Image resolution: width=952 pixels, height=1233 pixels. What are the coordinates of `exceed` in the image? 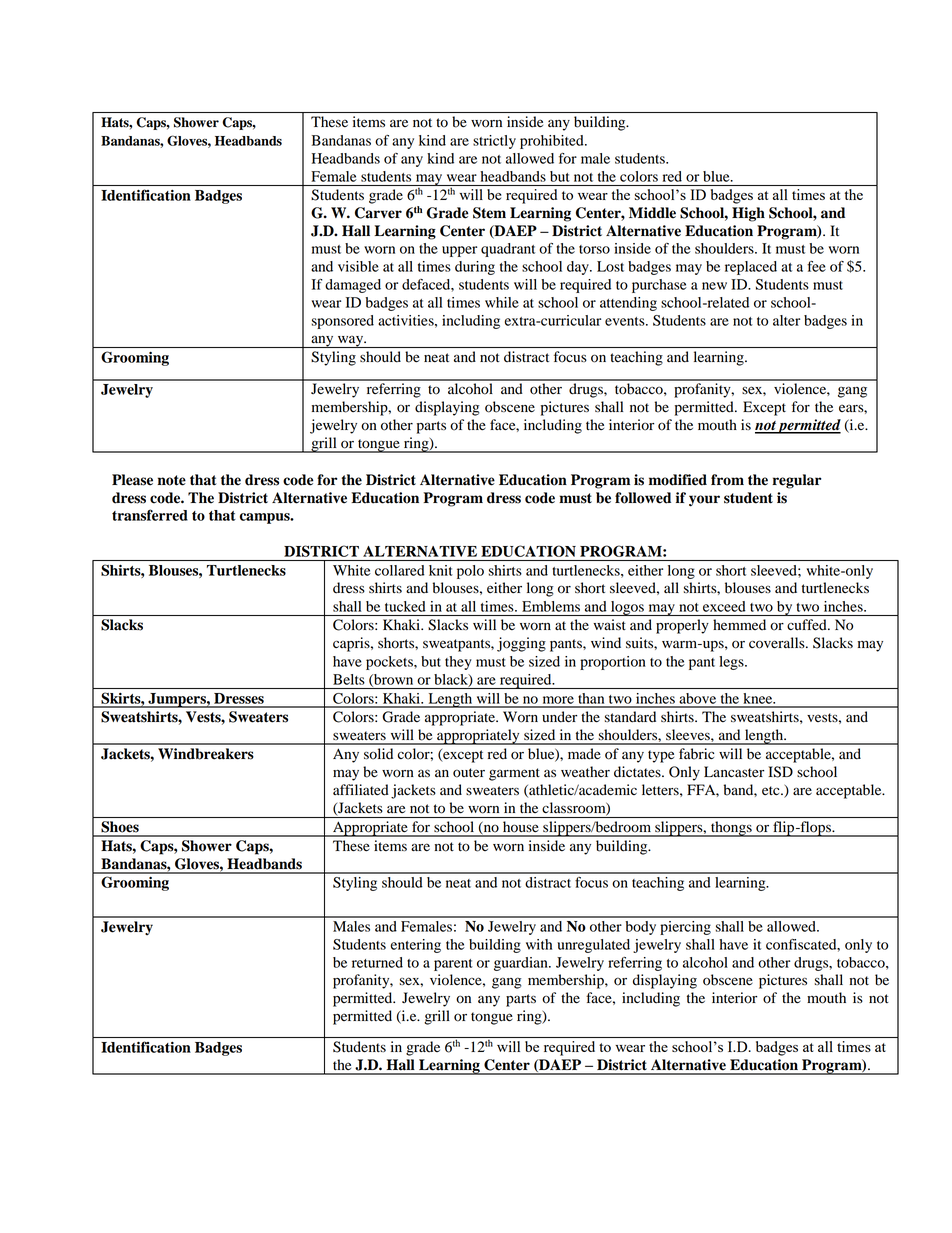 It's located at (724, 606).
